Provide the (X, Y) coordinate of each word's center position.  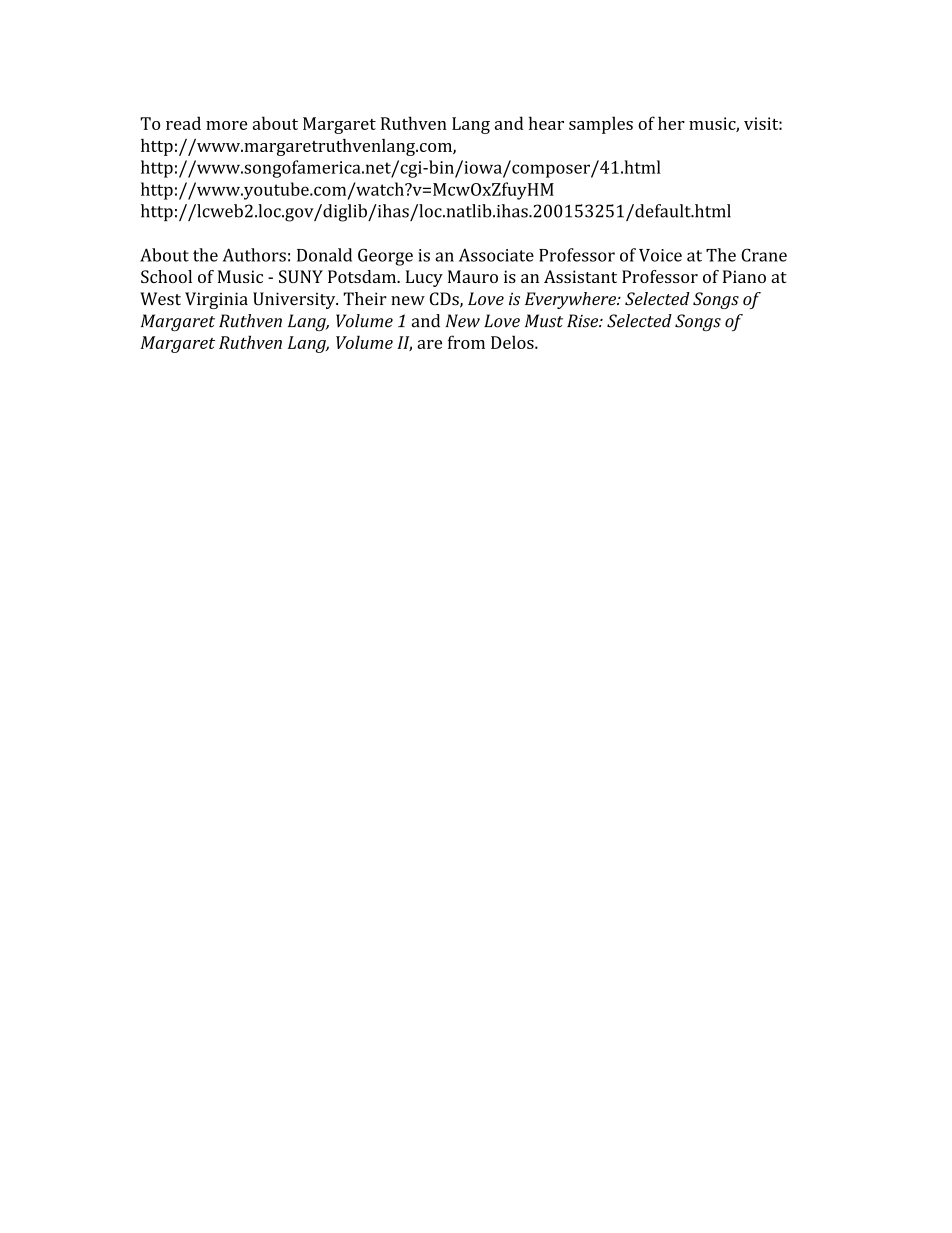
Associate (496, 255)
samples (601, 125)
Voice (660, 255)
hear (546, 123)
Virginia (216, 300)
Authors (254, 255)
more (226, 125)
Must (544, 321)
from (466, 342)
